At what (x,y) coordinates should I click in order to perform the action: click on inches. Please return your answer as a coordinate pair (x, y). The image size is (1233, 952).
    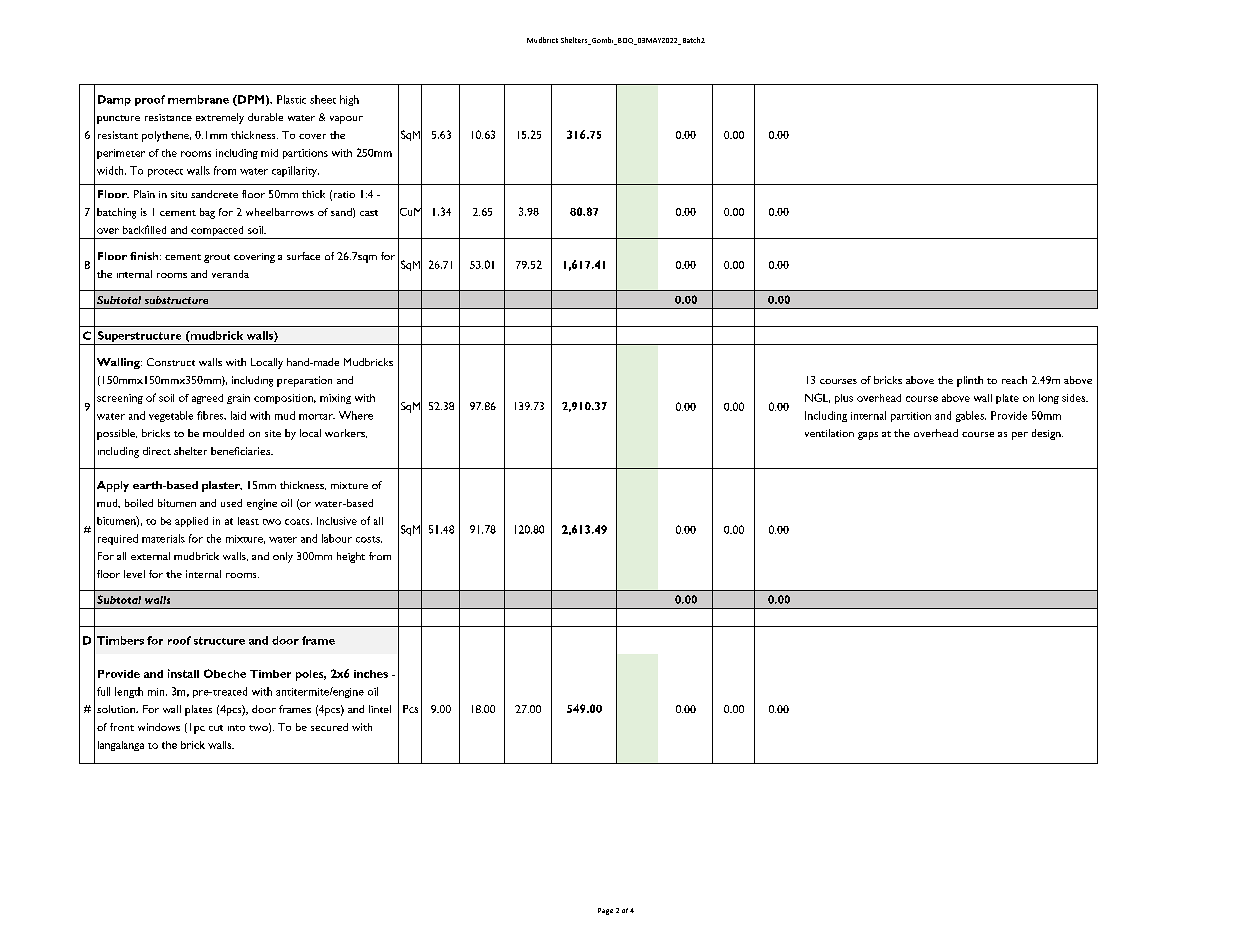
    Looking at the image, I should click on (371, 674).
